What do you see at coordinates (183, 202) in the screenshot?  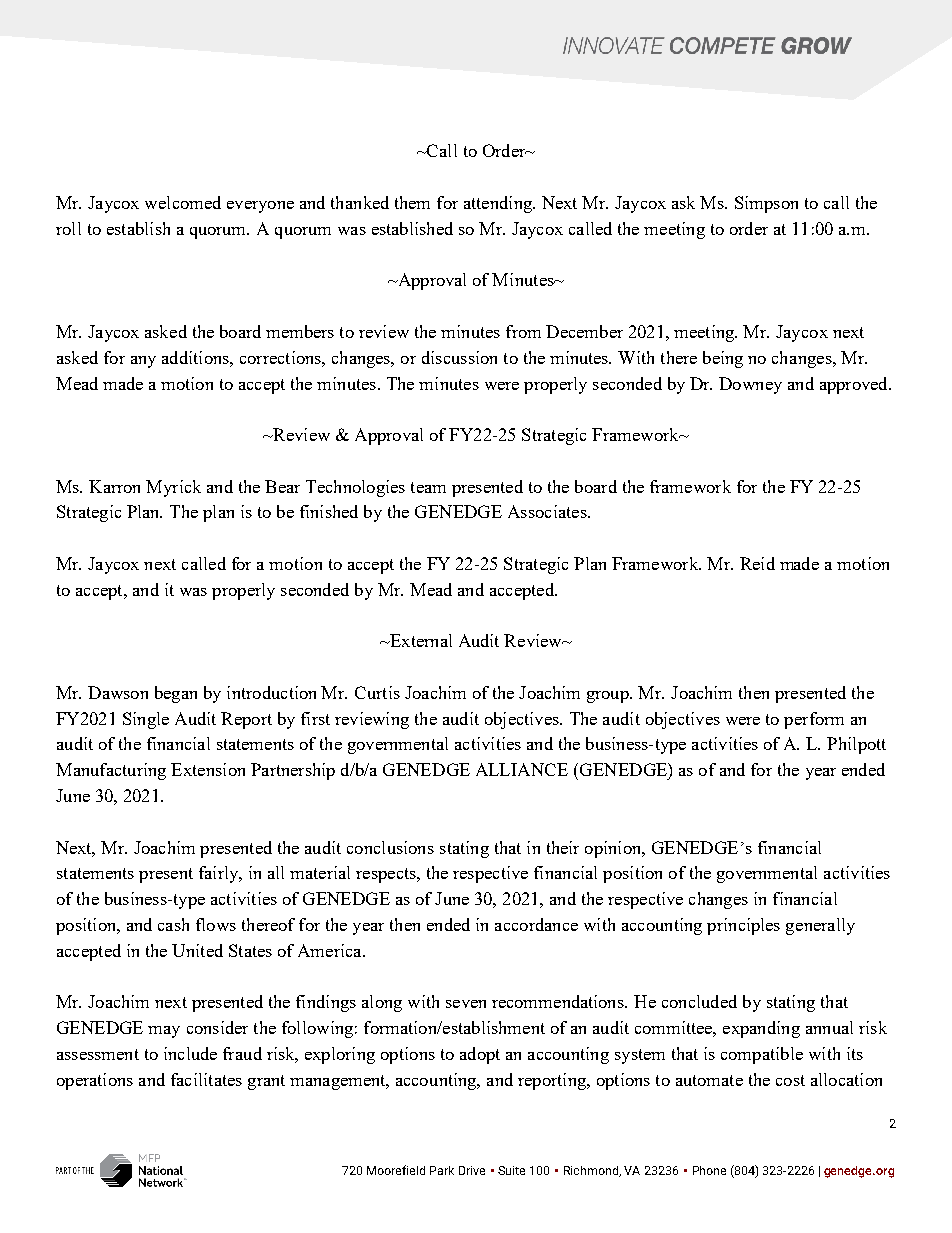 I see `welcomed` at bounding box center [183, 202].
